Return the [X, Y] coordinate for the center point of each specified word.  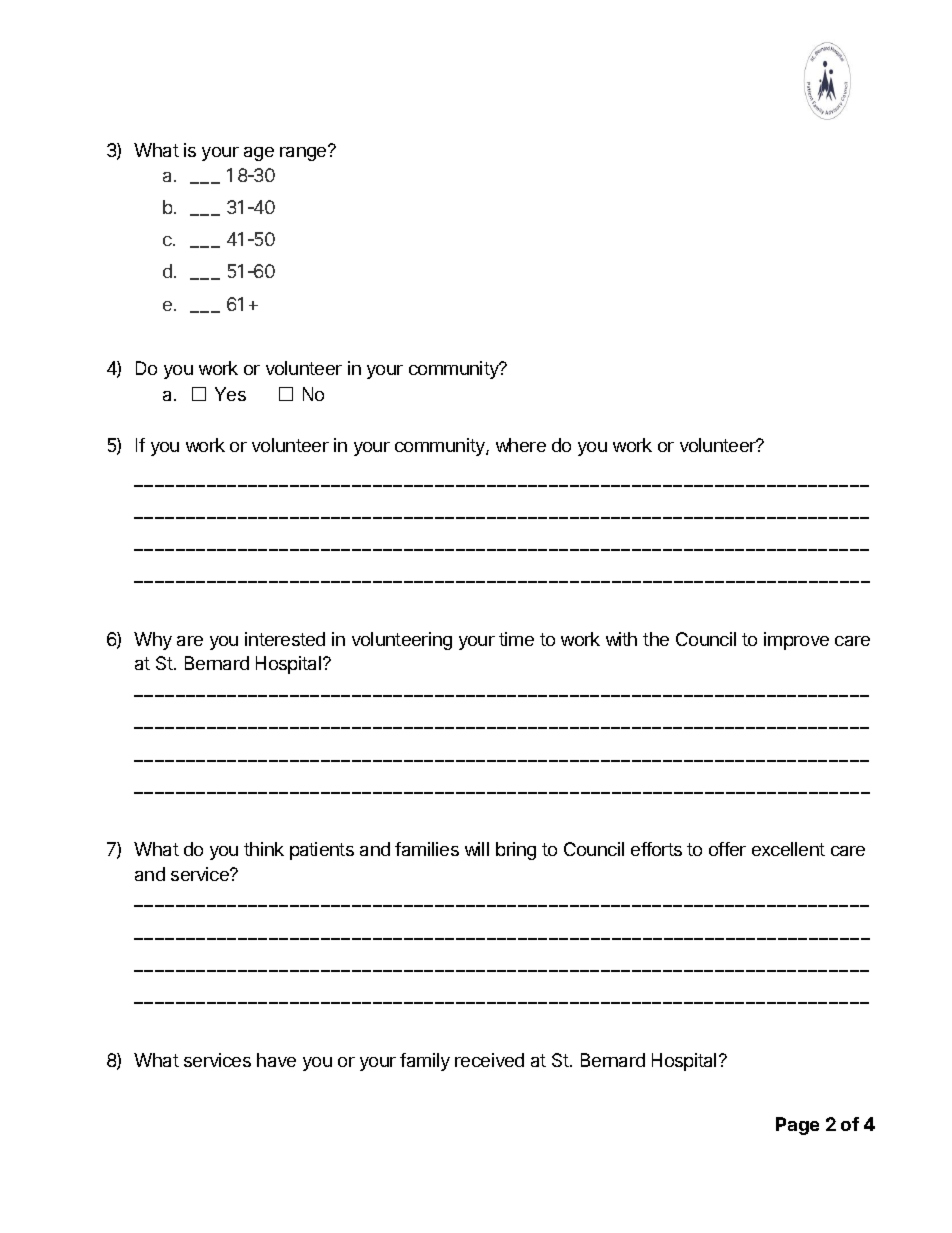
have [276, 1060]
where [521, 445]
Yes [230, 394]
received [489, 1060]
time [516, 639]
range [304, 153]
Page [797, 1126]
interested [285, 639]
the [656, 639]
